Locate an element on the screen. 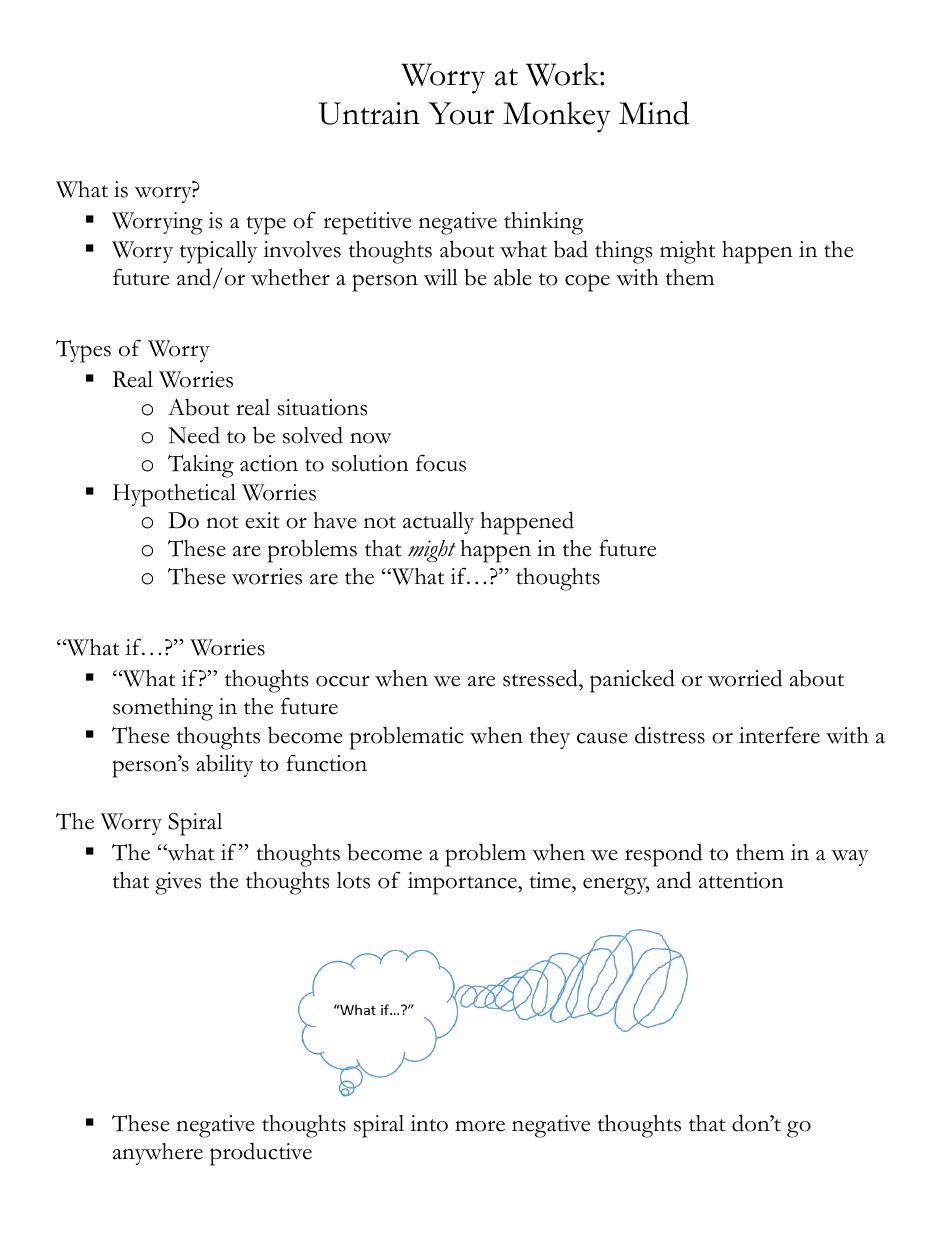 This screenshot has width=952, height=1233. ability is located at coordinates (224, 765).
